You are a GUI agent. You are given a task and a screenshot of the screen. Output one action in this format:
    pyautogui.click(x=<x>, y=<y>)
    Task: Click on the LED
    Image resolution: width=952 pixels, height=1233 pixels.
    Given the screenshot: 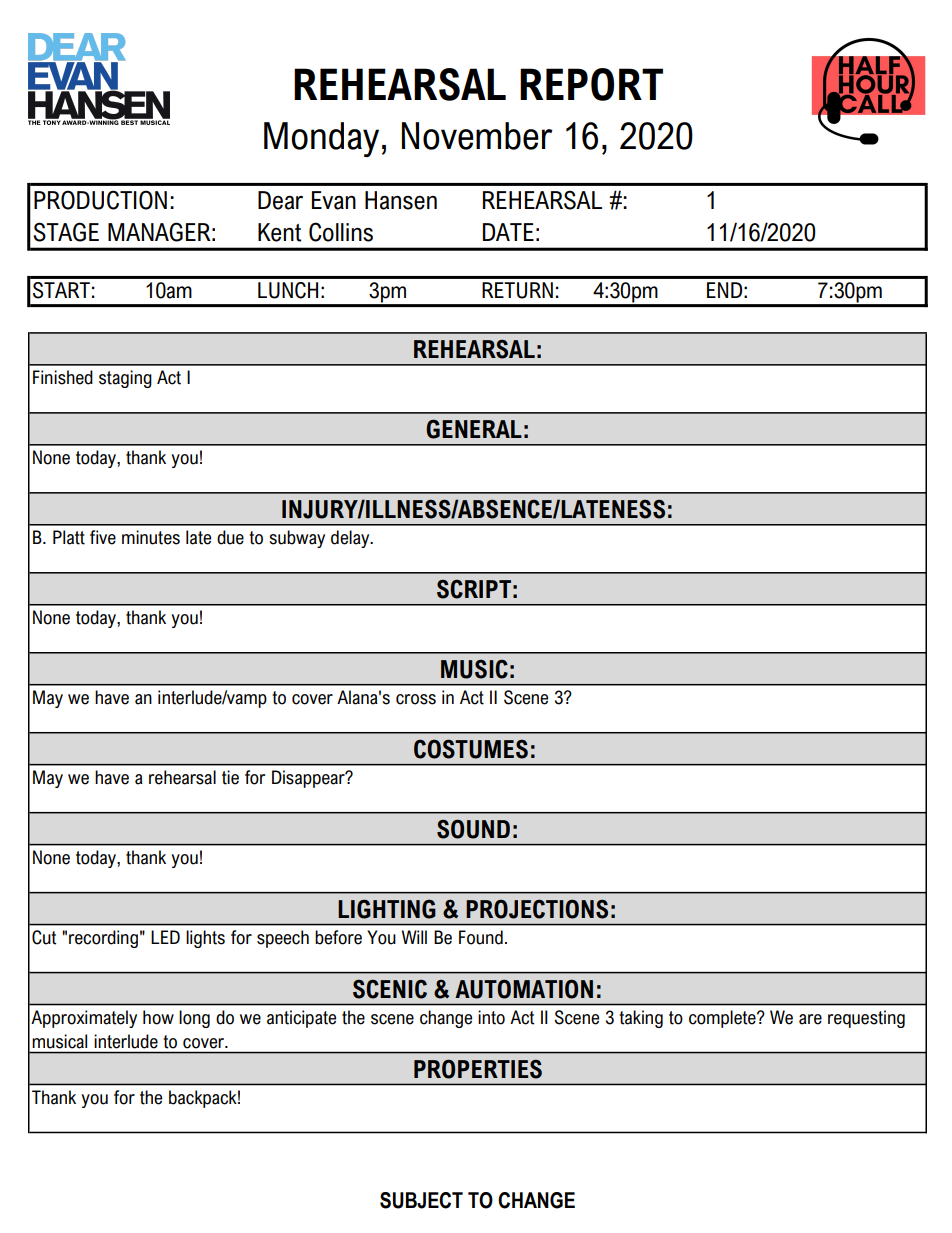 What is the action you would take?
    pyautogui.click(x=165, y=937)
